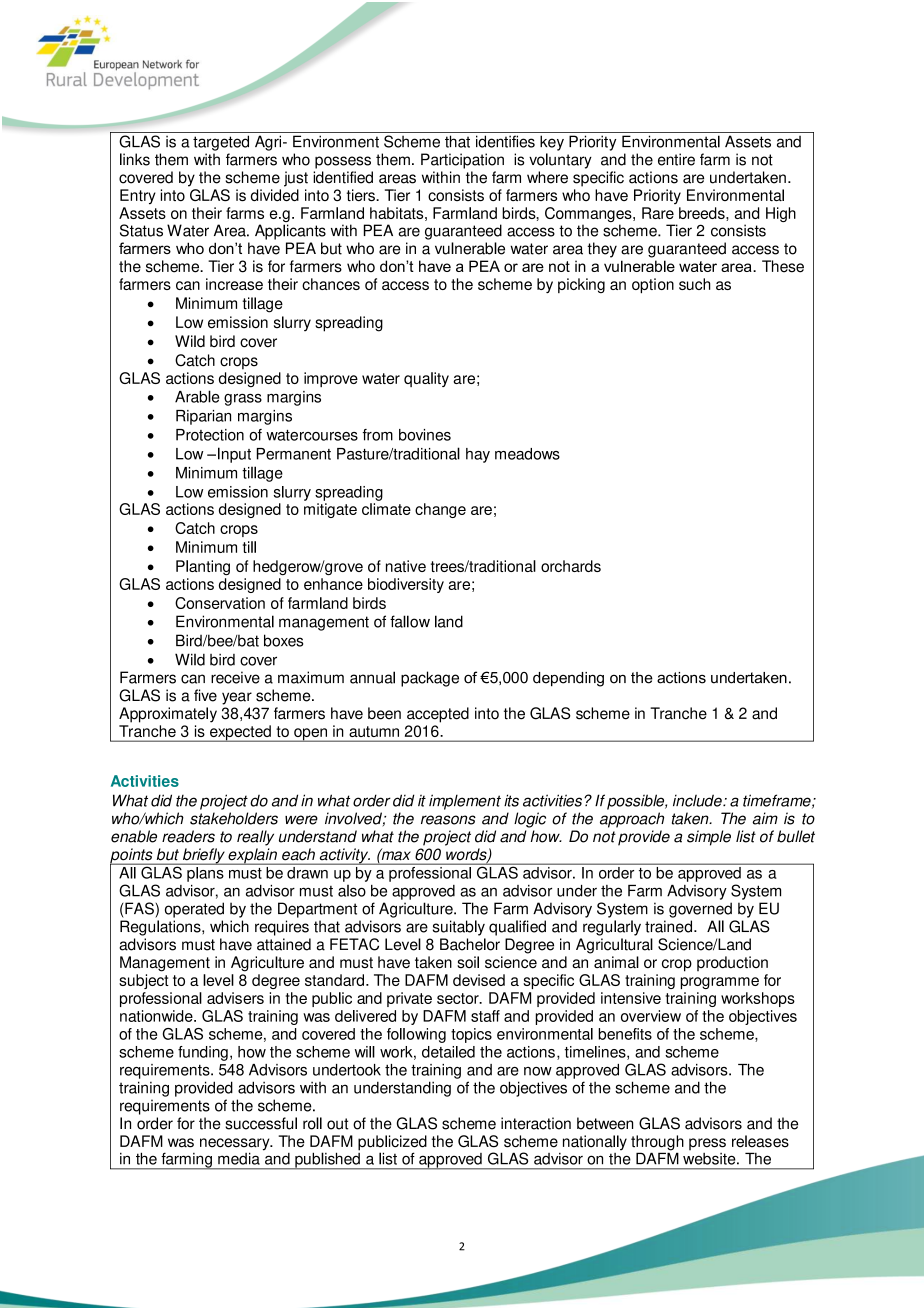 Image resolution: width=924 pixels, height=1308 pixels. I want to click on entire, so click(676, 159).
